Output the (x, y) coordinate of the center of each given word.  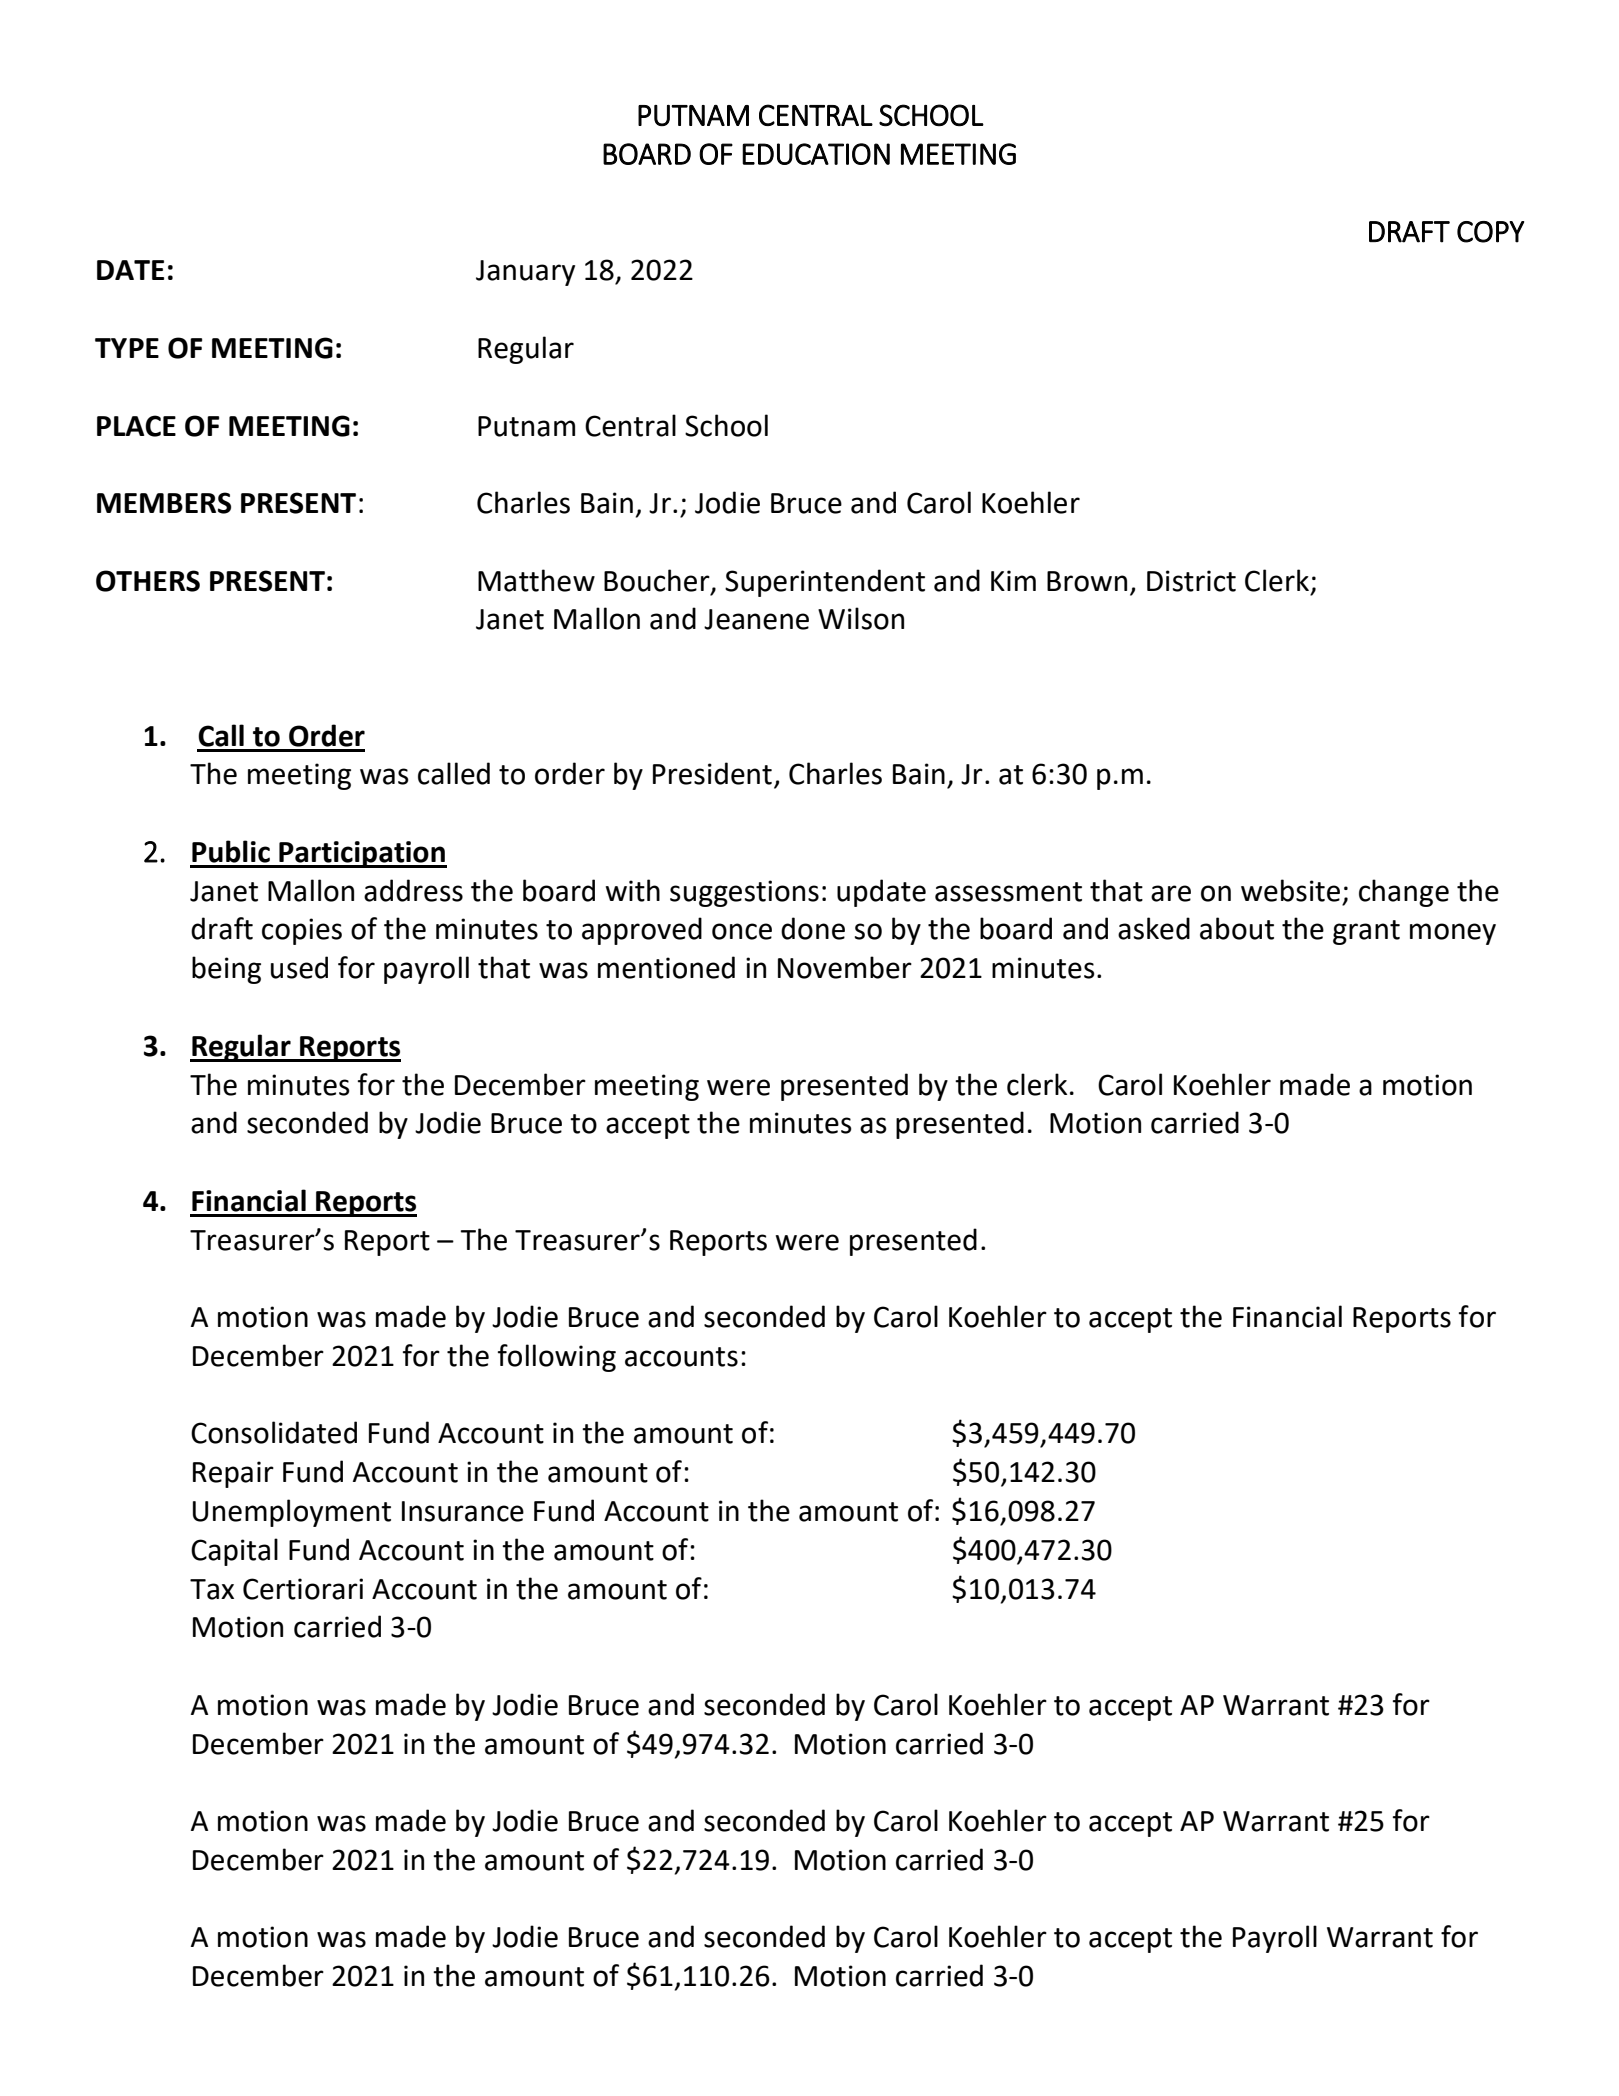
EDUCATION (816, 154)
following (557, 1358)
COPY (1490, 232)
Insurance (463, 1511)
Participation (362, 854)
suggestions (744, 893)
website (1290, 890)
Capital (234, 1552)
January (525, 273)
